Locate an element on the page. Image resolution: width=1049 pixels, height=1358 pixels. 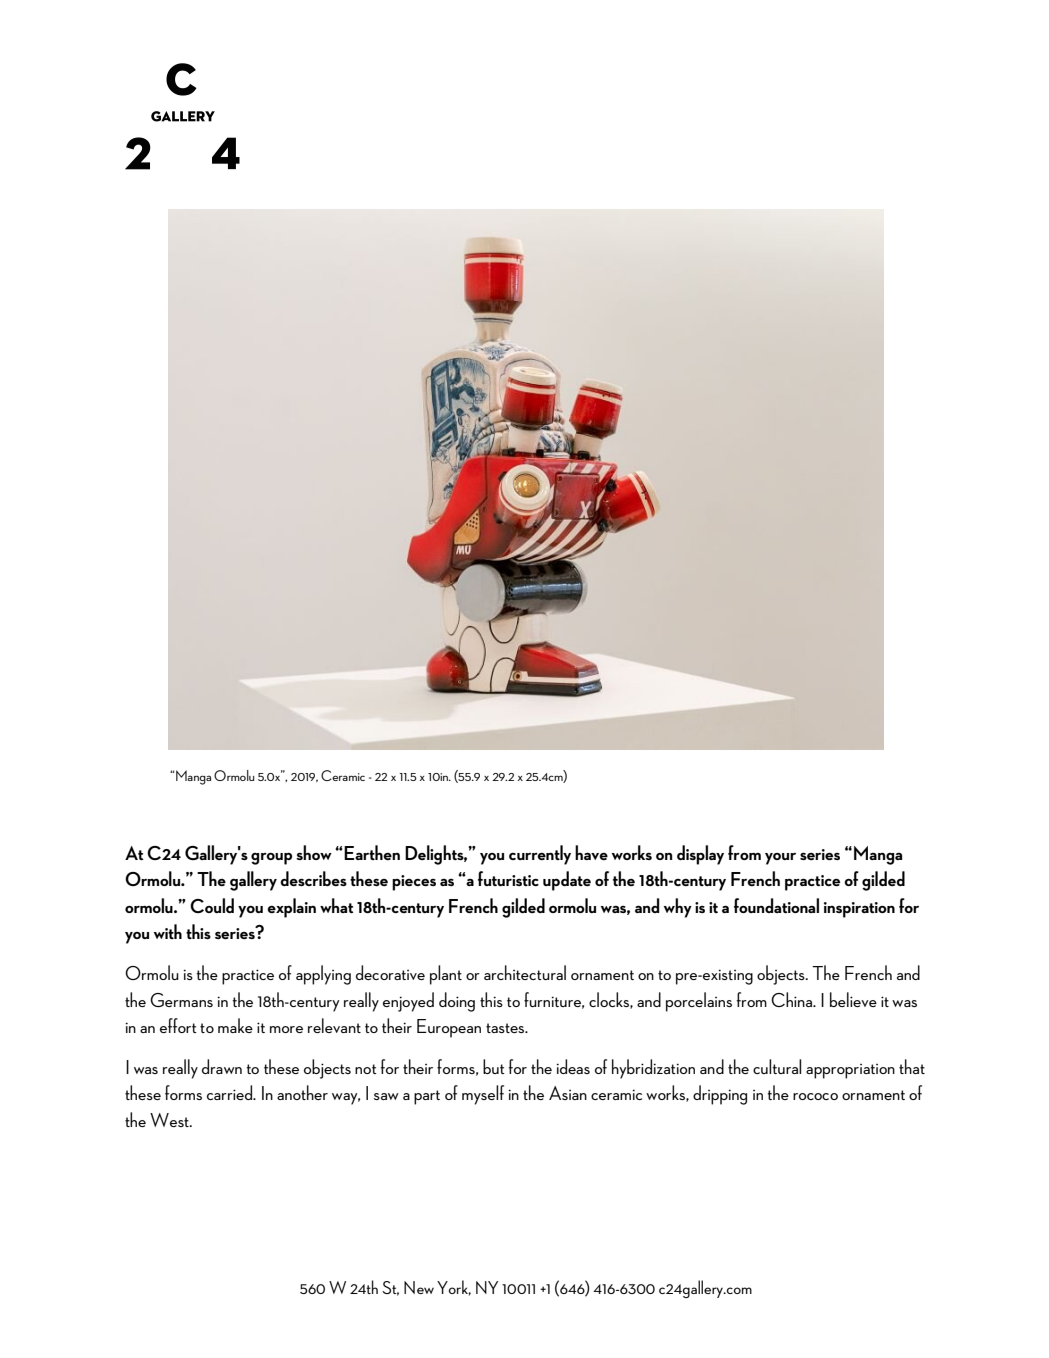
carried is located at coordinates (230, 1092).
